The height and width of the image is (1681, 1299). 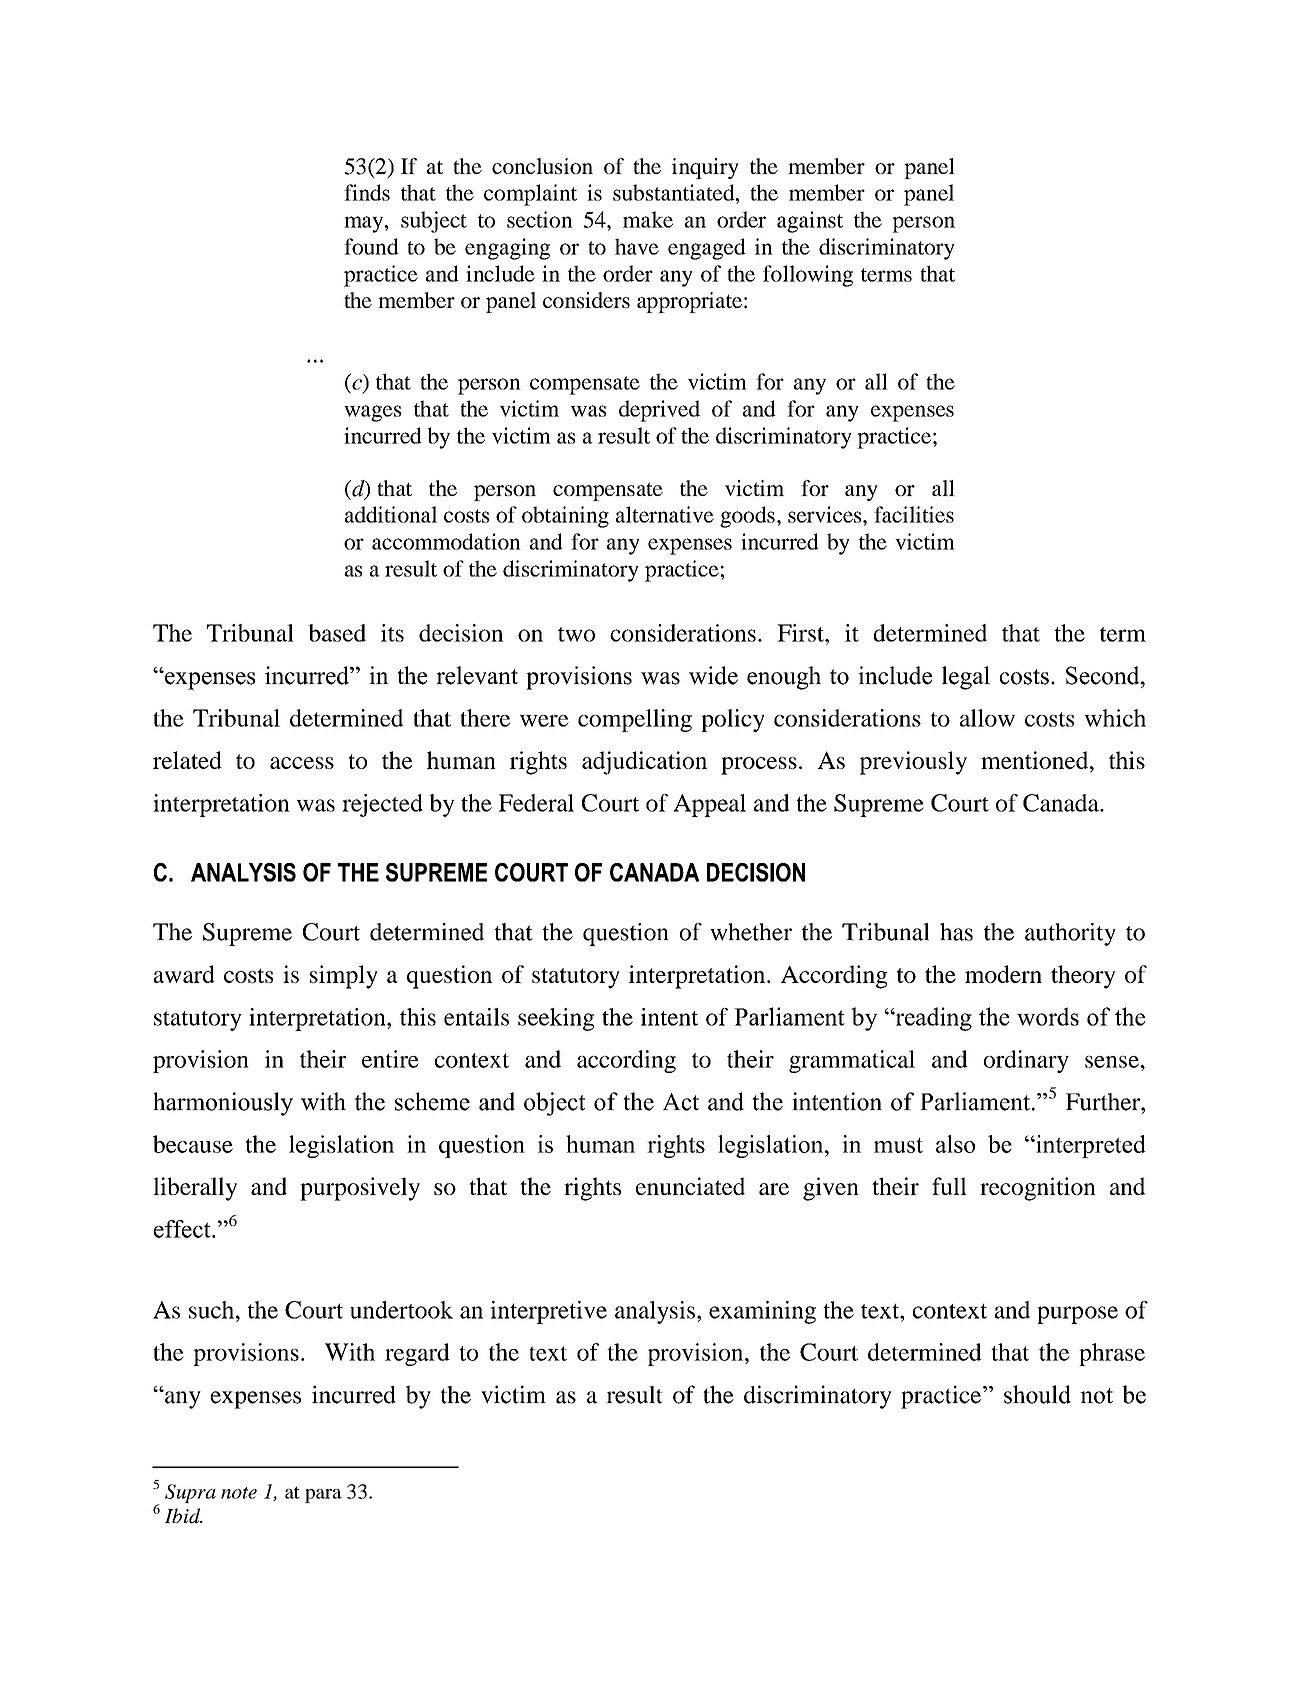 What do you see at coordinates (367, 192) in the image?
I see `finds` at bounding box center [367, 192].
